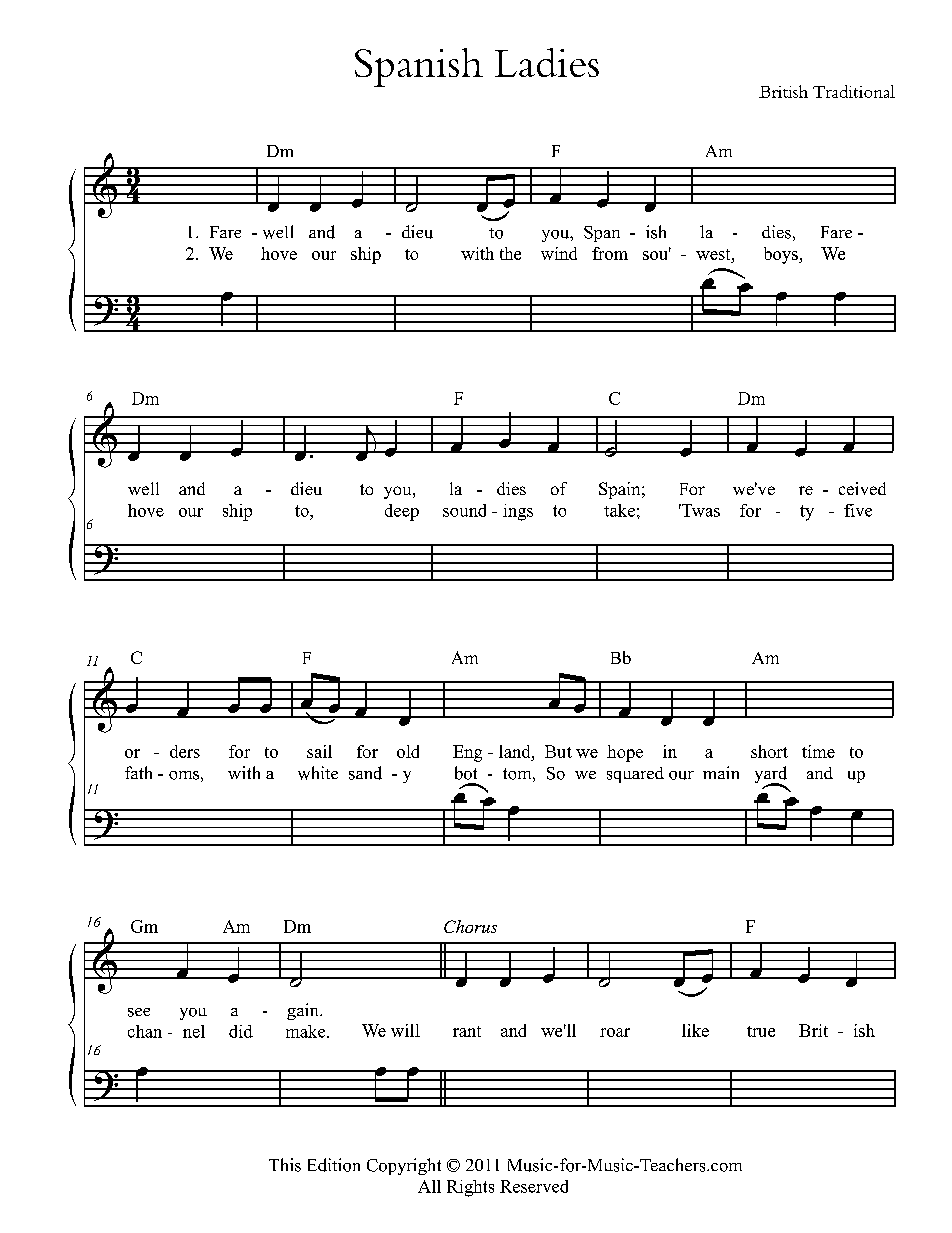 This document has width=952, height=1233. What do you see at coordinates (559, 253) in the document?
I see `wind` at bounding box center [559, 253].
